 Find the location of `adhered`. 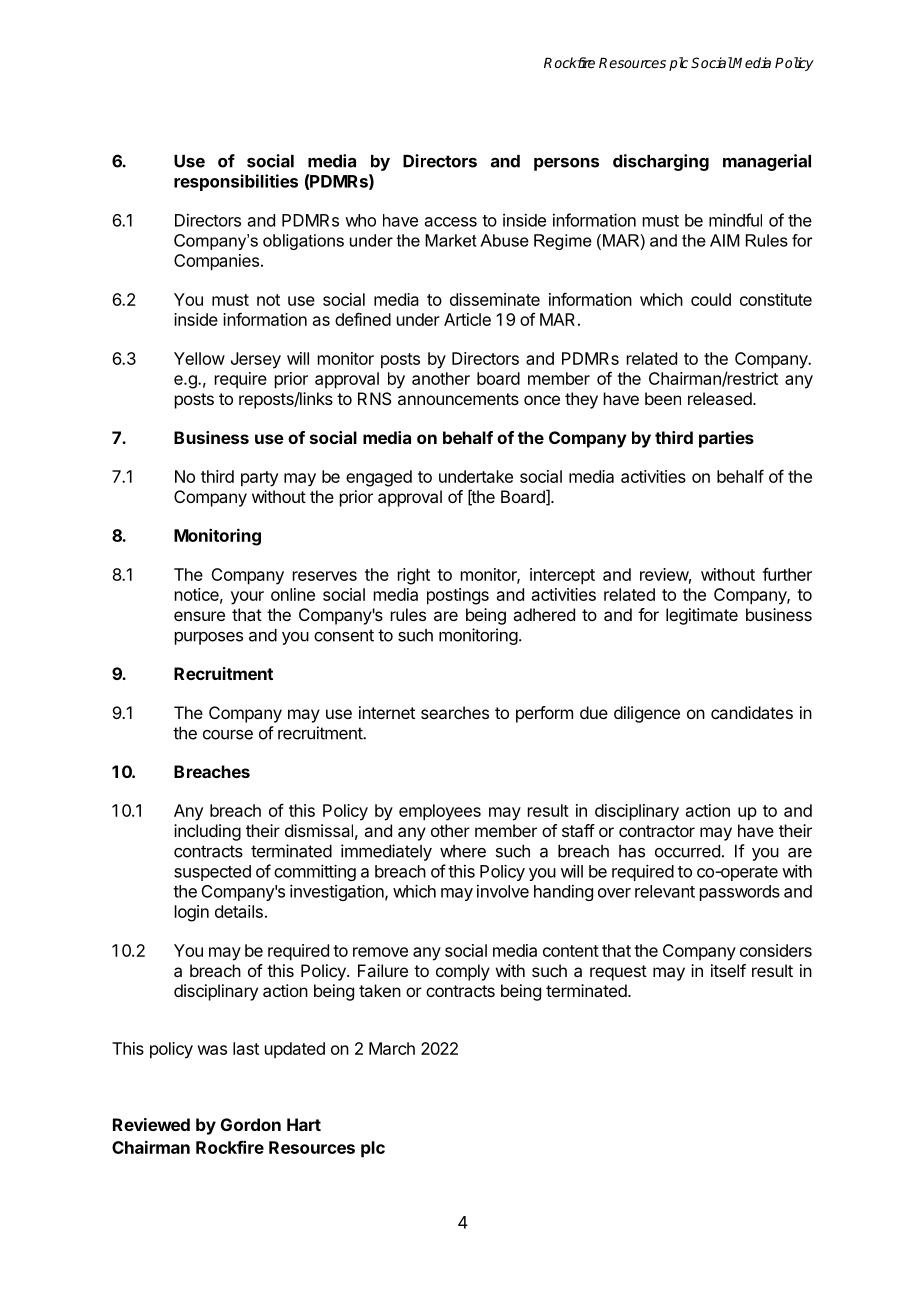

adhered is located at coordinates (544, 614).
